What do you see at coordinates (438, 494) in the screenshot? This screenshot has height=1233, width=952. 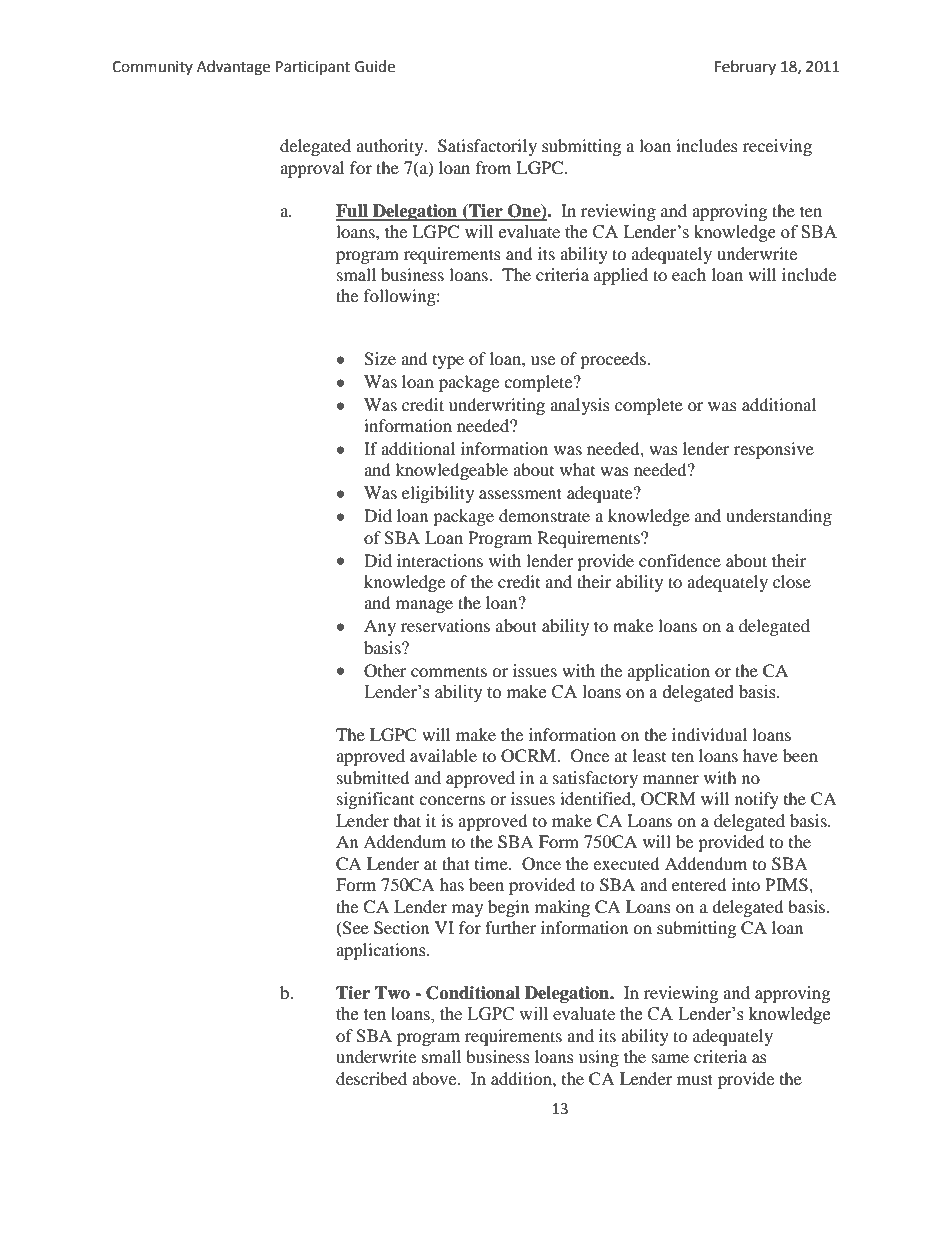 I see `eligibility` at bounding box center [438, 494].
